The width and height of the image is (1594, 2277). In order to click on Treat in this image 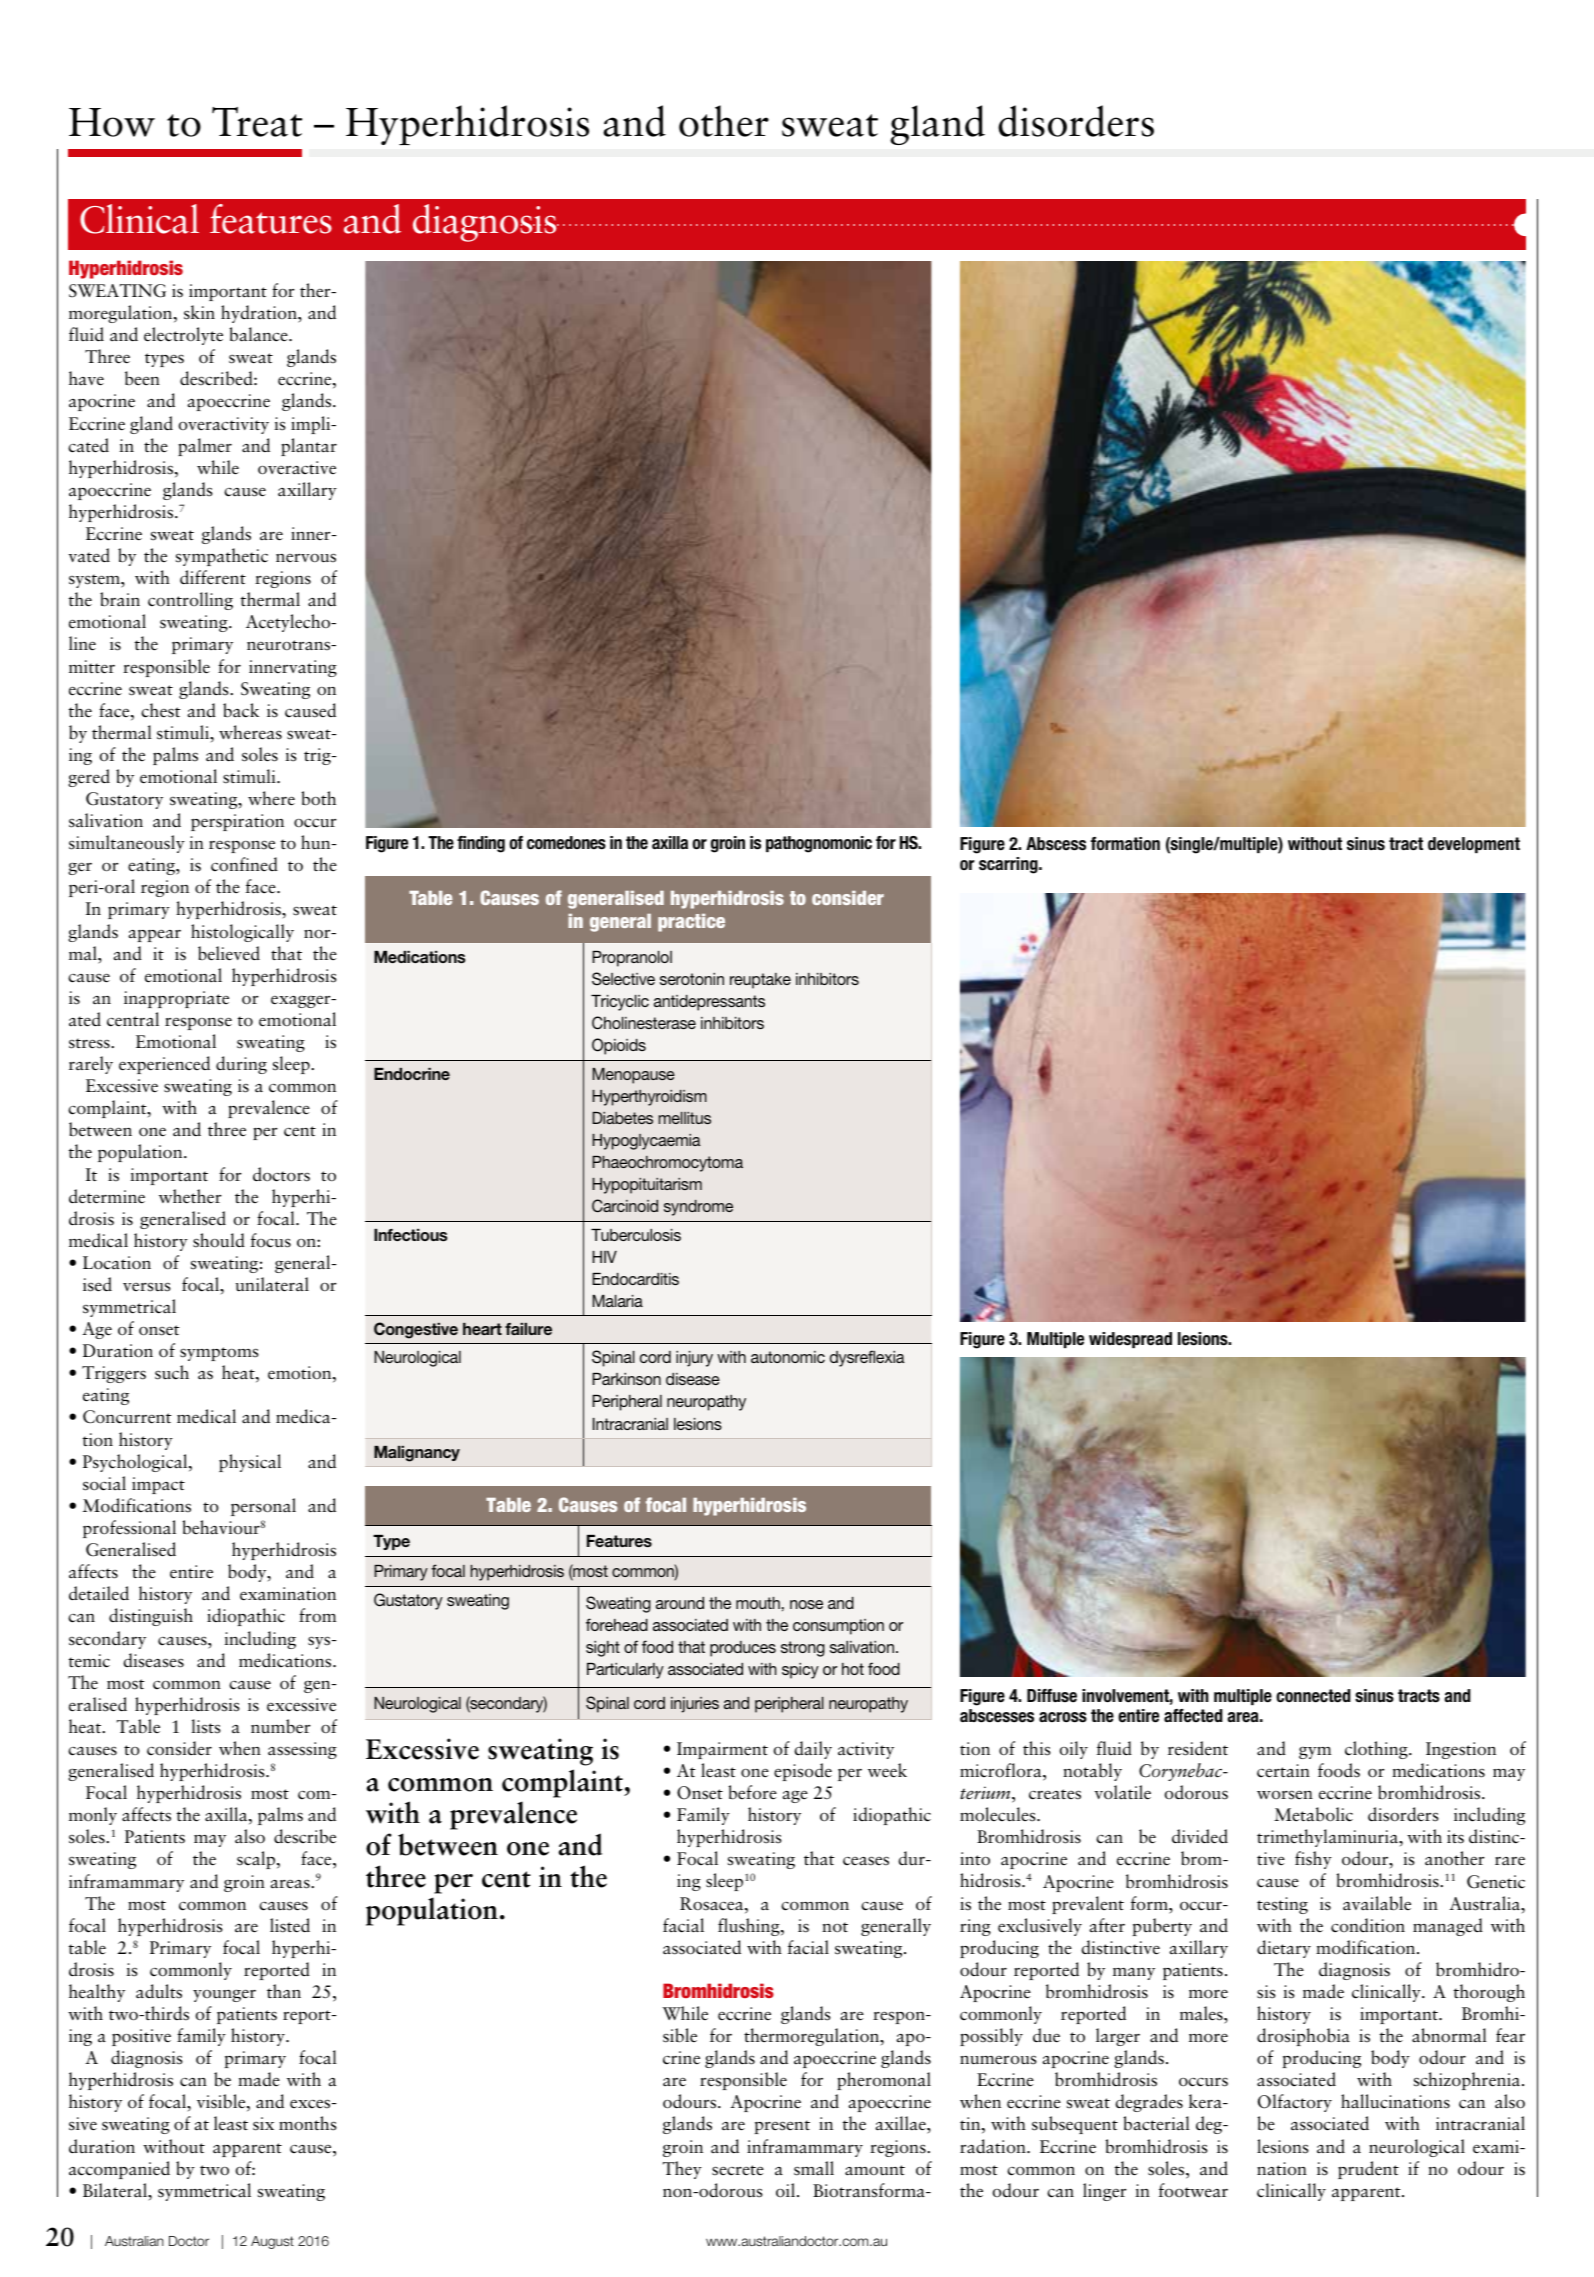, I will do `click(257, 122)`.
